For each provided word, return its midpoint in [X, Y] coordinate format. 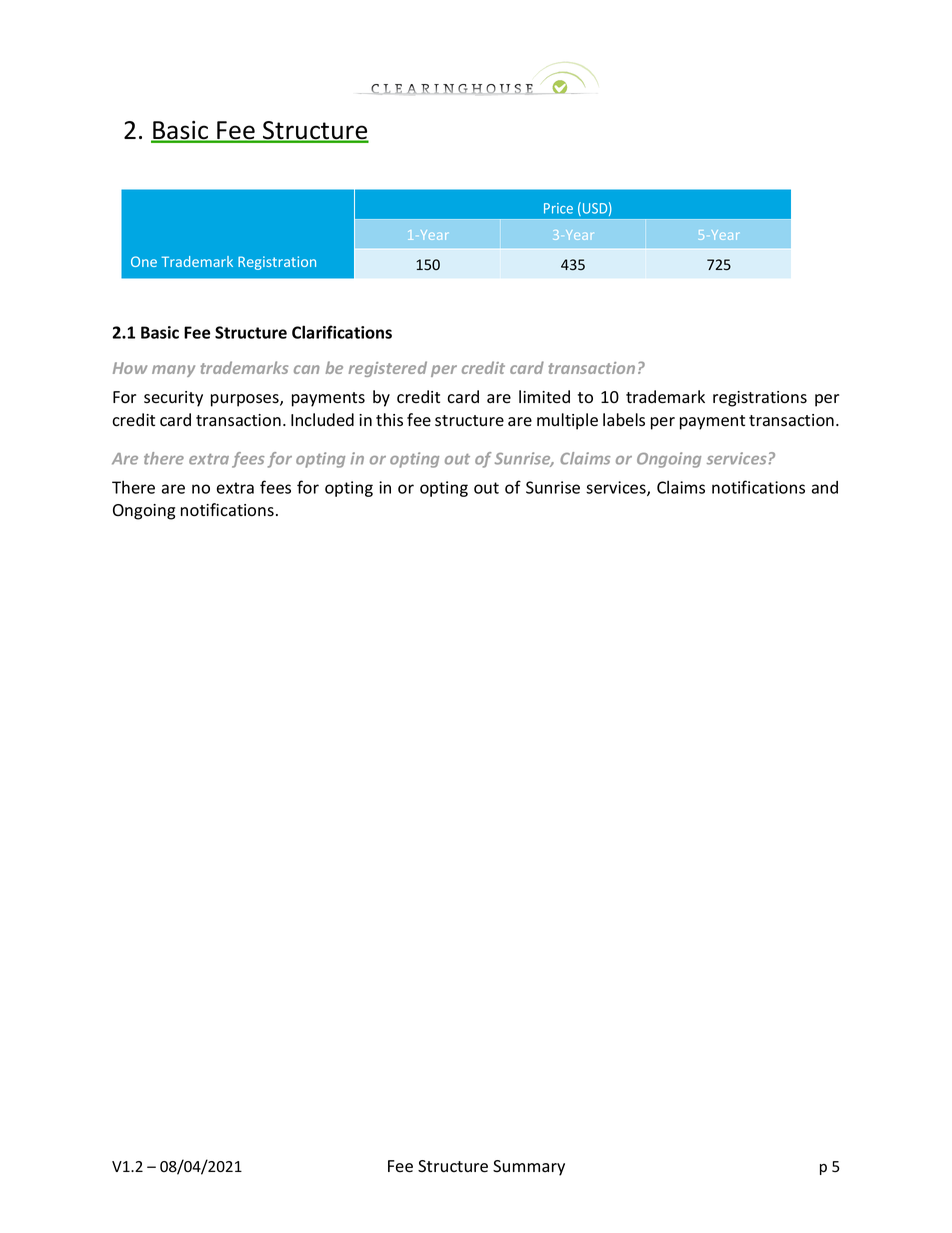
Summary [529, 1168]
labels [624, 420]
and [825, 487]
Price [558, 208]
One [144, 261]
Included [322, 420]
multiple [567, 421]
